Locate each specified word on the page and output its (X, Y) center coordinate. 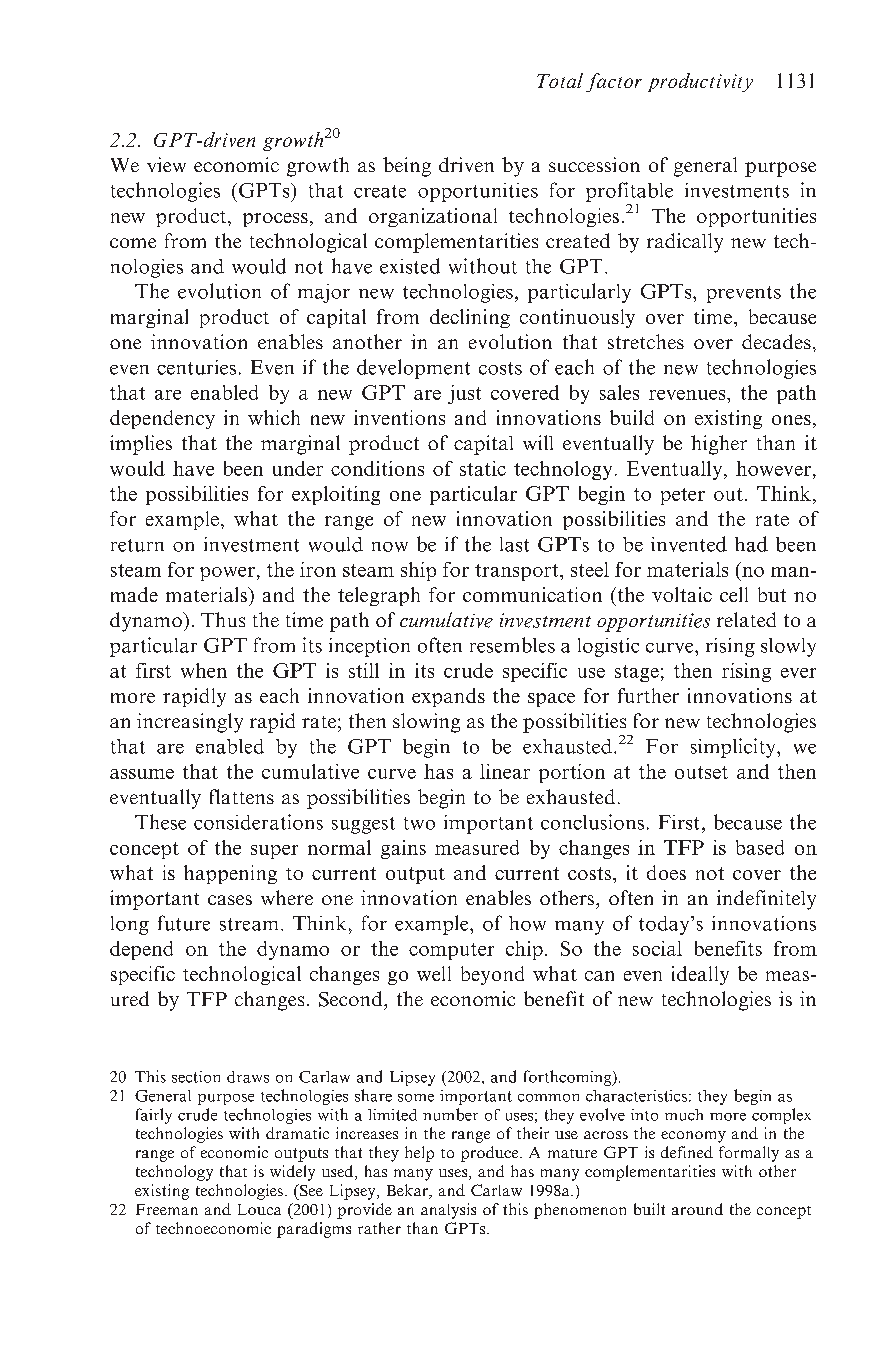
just (464, 394)
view (166, 164)
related (746, 619)
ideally (700, 975)
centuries (196, 367)
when (204, 670)
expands (448, 697)
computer (451, 951)
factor (614, 82)
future (184, 923)
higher (719, 445)
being (407, 167)
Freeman (167, 1209)
